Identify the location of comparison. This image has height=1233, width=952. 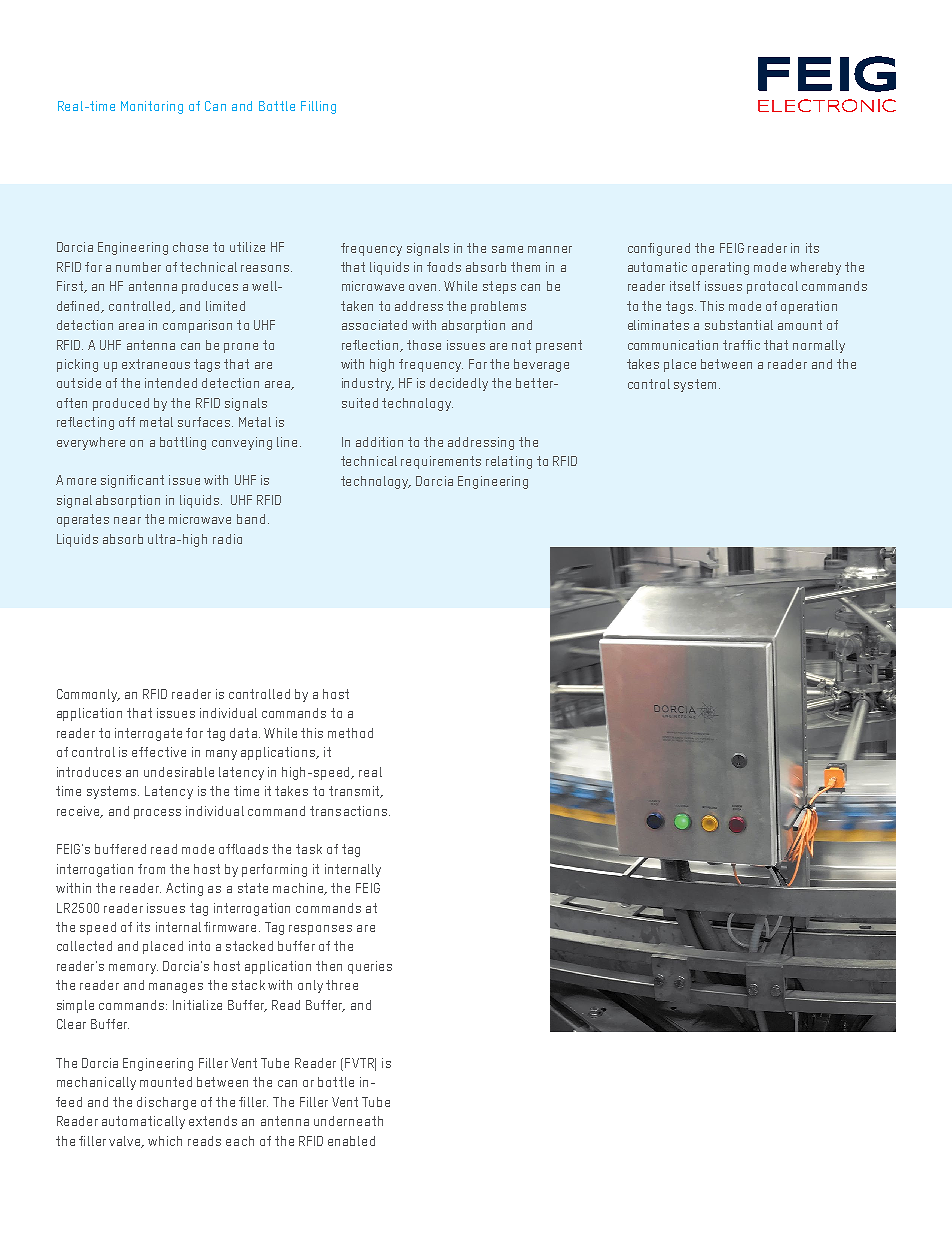
(197, 326).
